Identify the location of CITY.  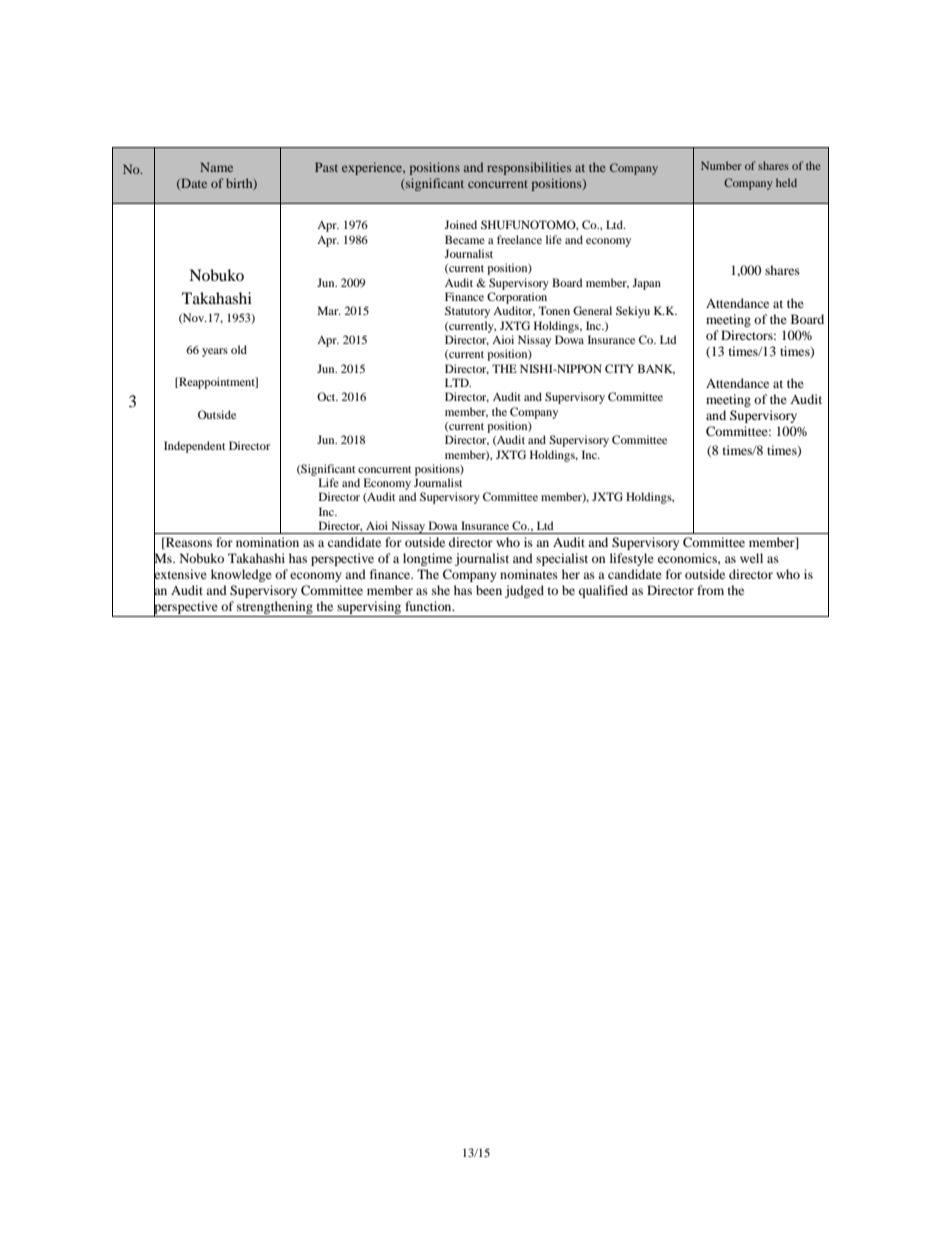
(619, 368).
